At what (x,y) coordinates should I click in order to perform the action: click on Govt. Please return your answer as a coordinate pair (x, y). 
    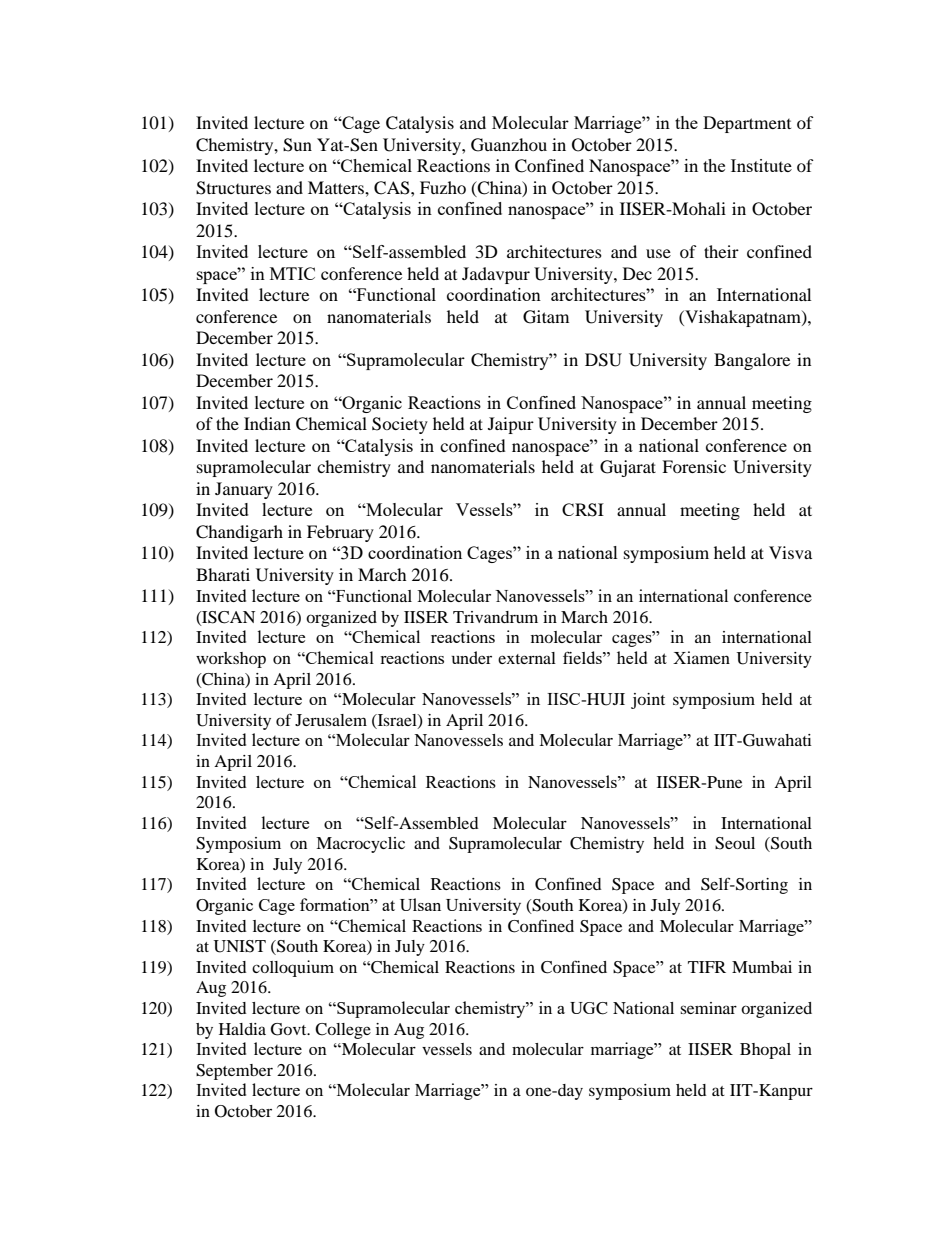
    Looking at the image, I should click on (290, 1029).
